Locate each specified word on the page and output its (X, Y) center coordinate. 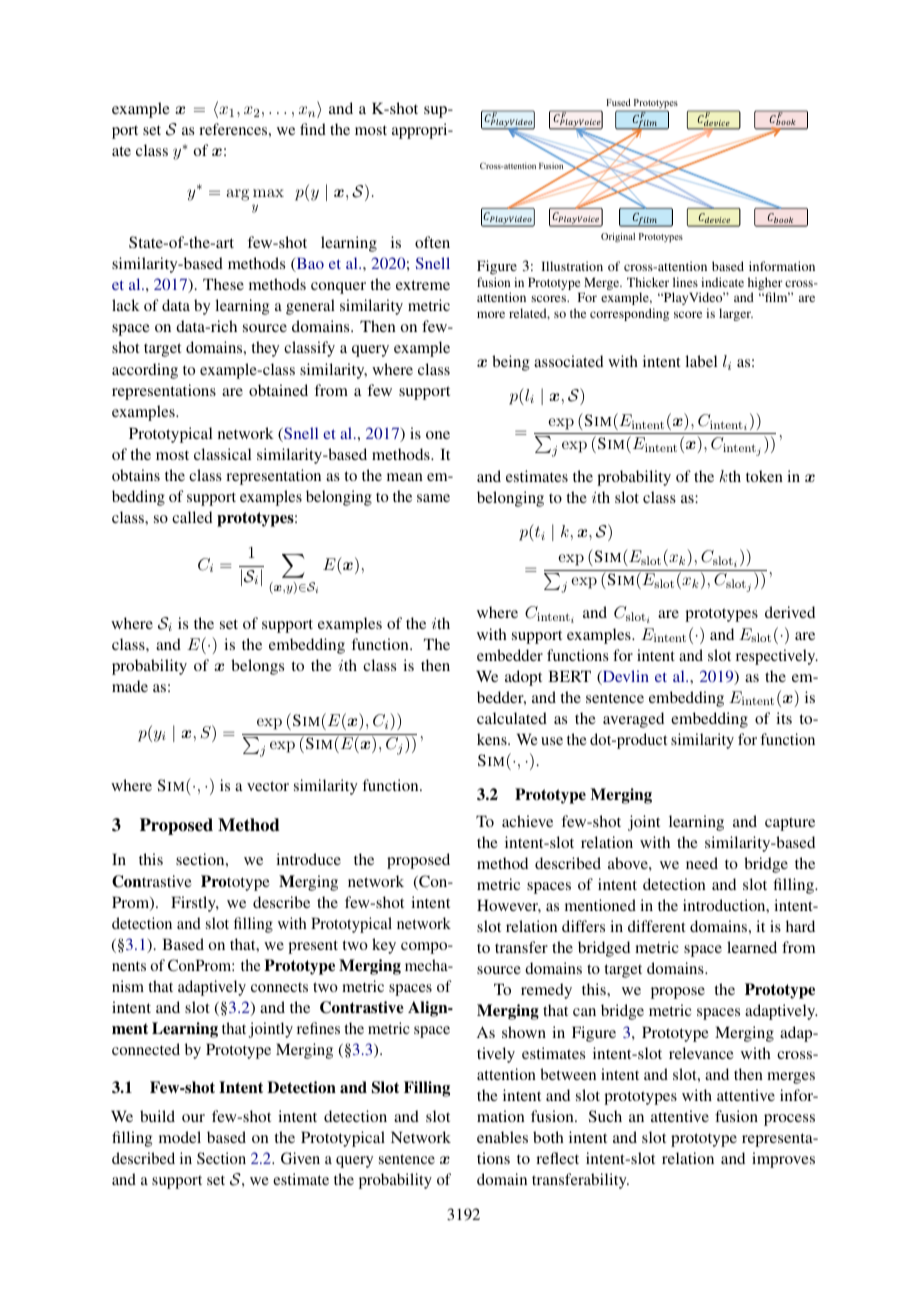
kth (730, 476)
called (192, 517)
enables (502, 1137)
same (433, 498)
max (268, 193)
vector (268, 786)
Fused (618, 102)
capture (790, 824)
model (180, 1137)
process (789, 1120)
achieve (527, 821)
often (432, 242)
